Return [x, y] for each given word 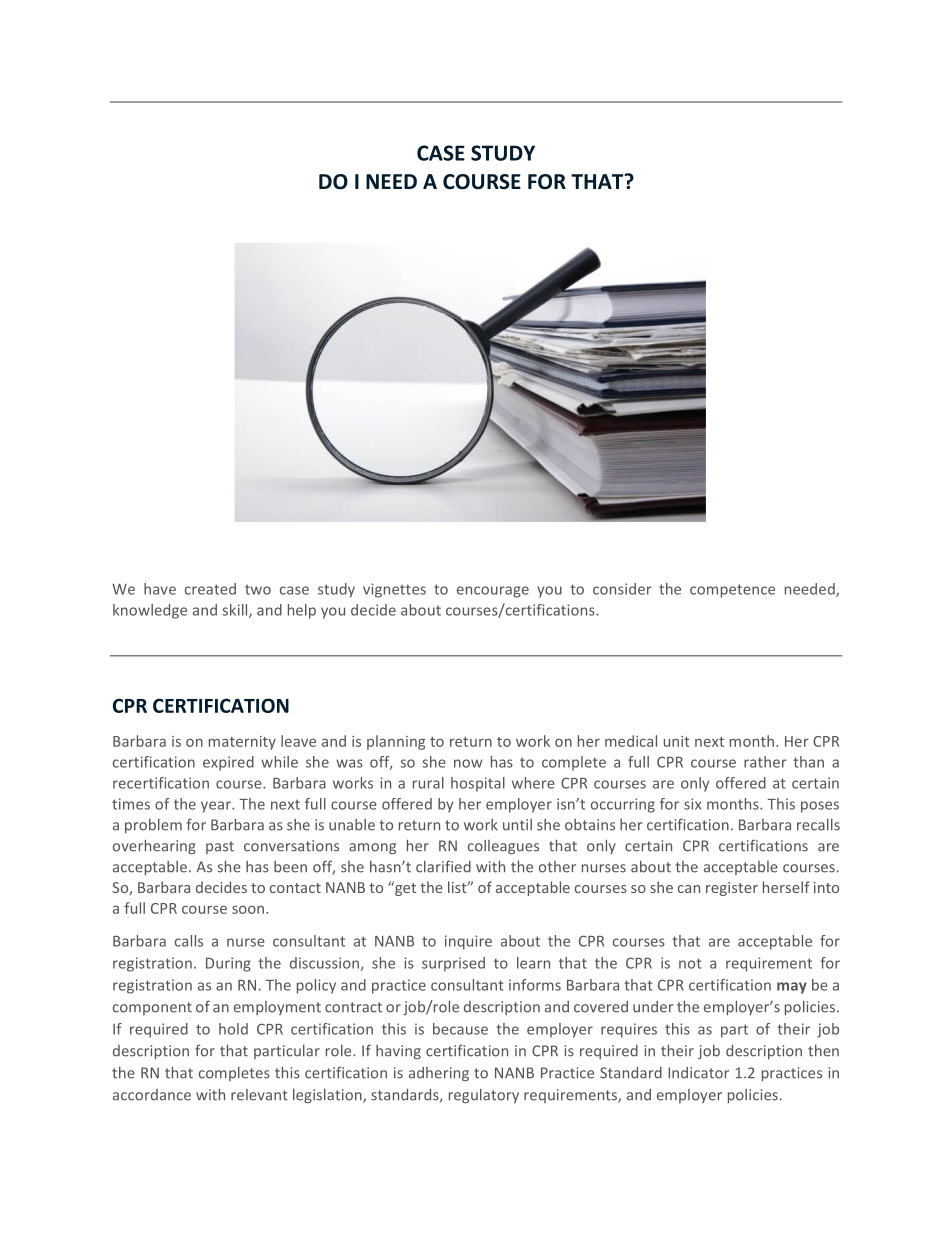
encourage [493, 592]
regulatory [484, 1096]
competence [732, 591]
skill [236, 611]
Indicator [698, 1073]
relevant [259, 1095]
